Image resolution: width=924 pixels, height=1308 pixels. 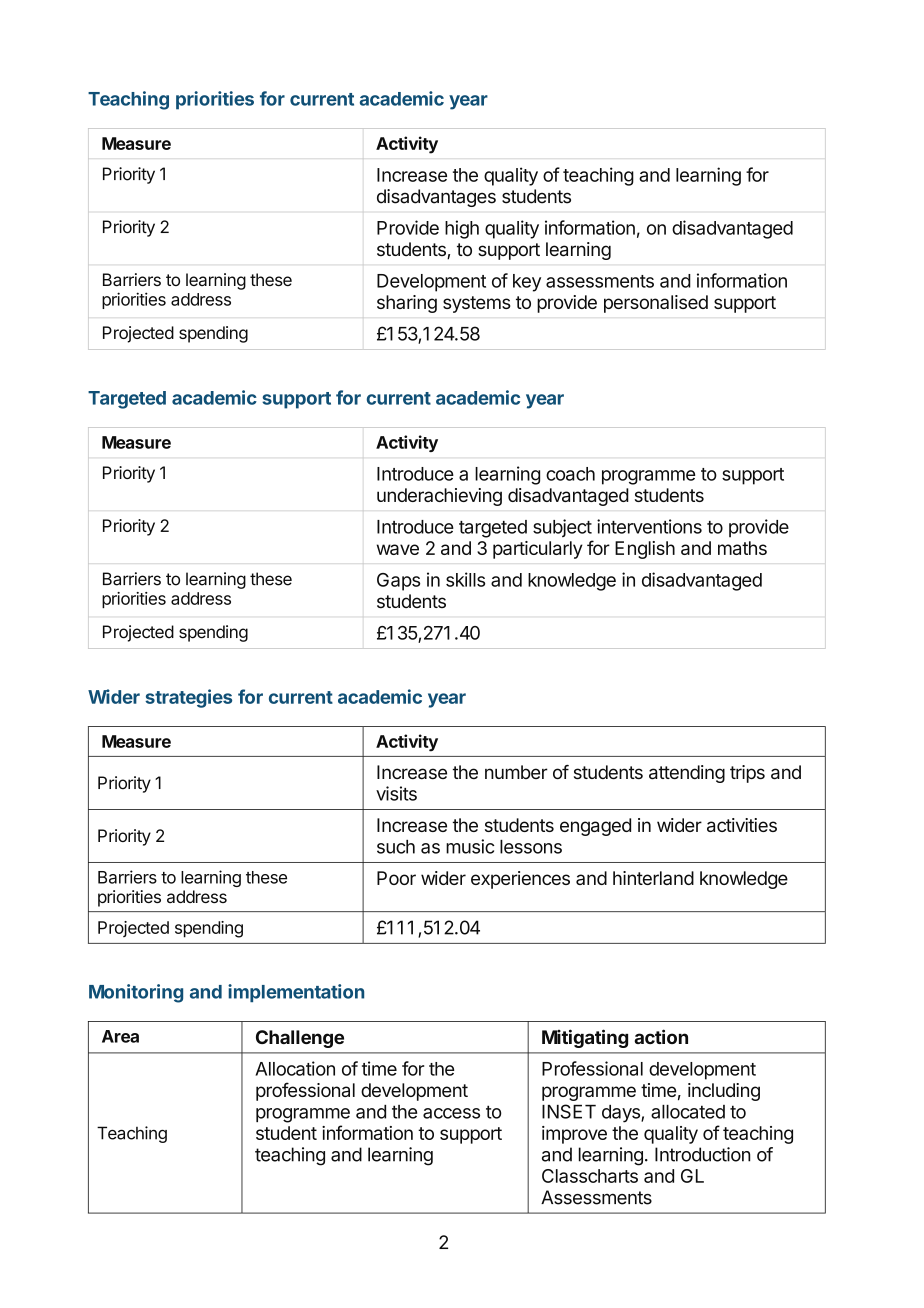 What do you see at coordinates (398, 549) in the document?
I see `wave` at bounding box center [398, 549].
